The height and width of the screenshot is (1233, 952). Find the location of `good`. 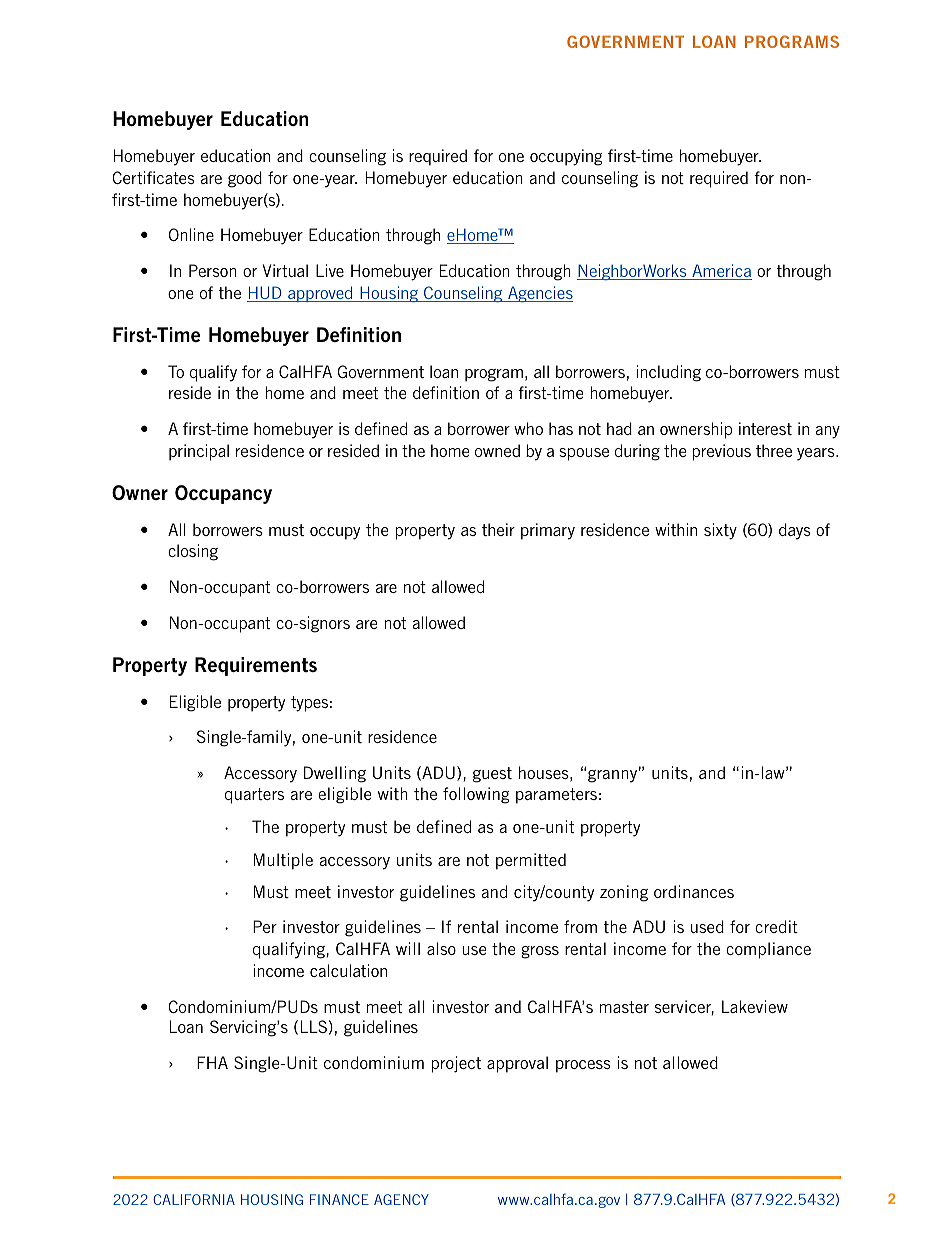

good is located at coordinates (245, 179).
